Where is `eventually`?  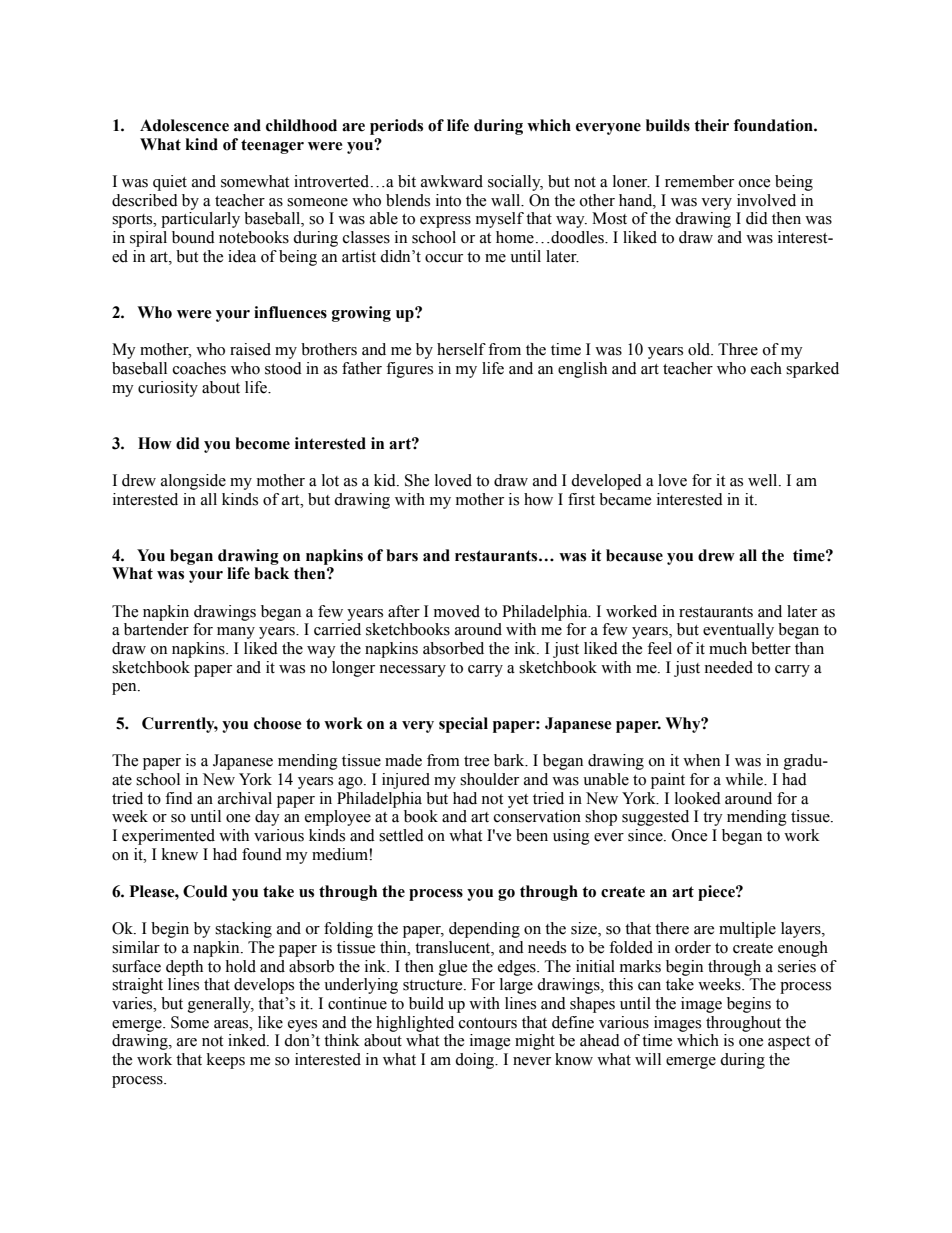
eventually is located at coordinates (738, 631).
